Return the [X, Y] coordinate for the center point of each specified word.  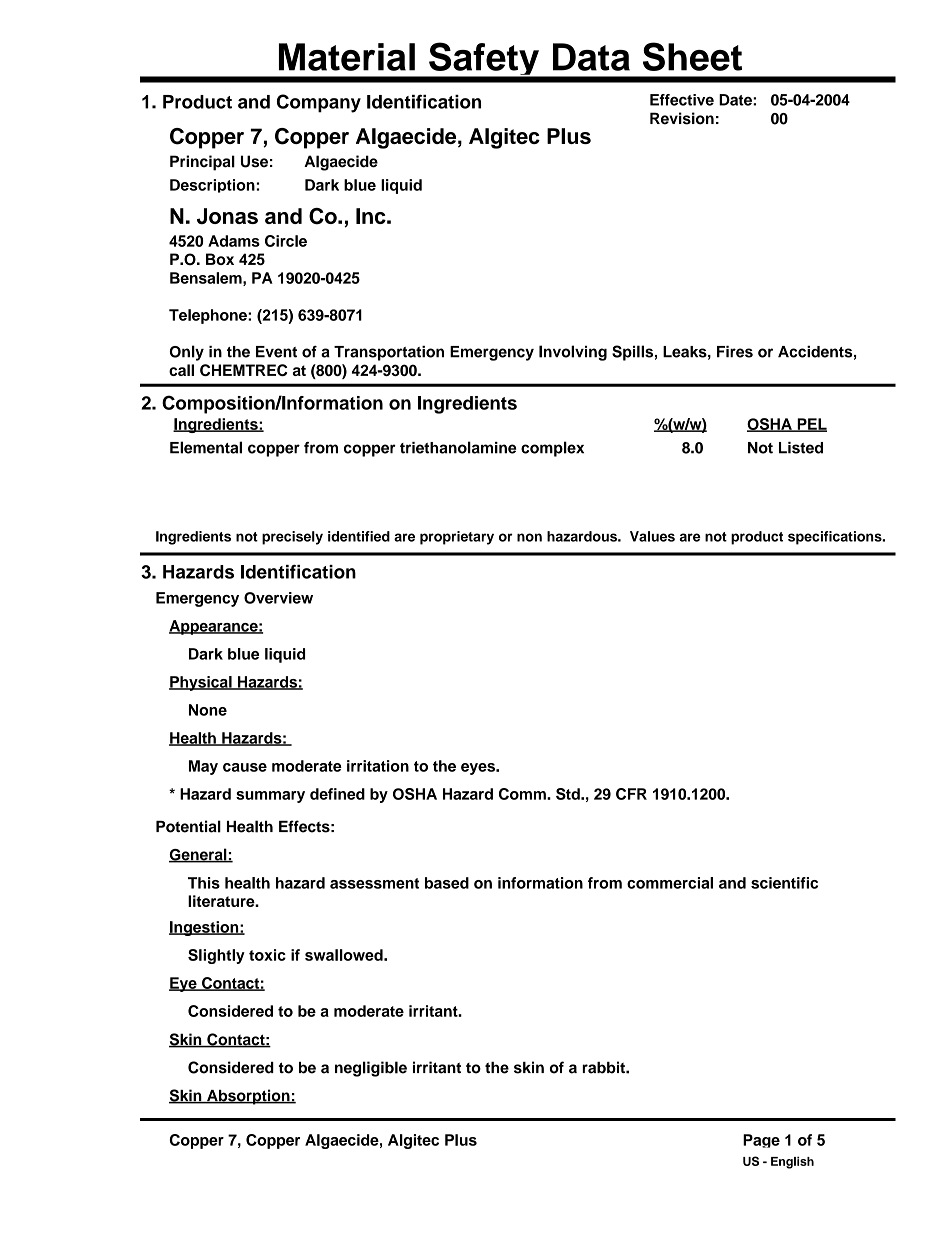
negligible [371, 1069]
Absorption [248, 1097]
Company [319, 103]
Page [761, 1141]
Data [591, 57]
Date [736, 100]
